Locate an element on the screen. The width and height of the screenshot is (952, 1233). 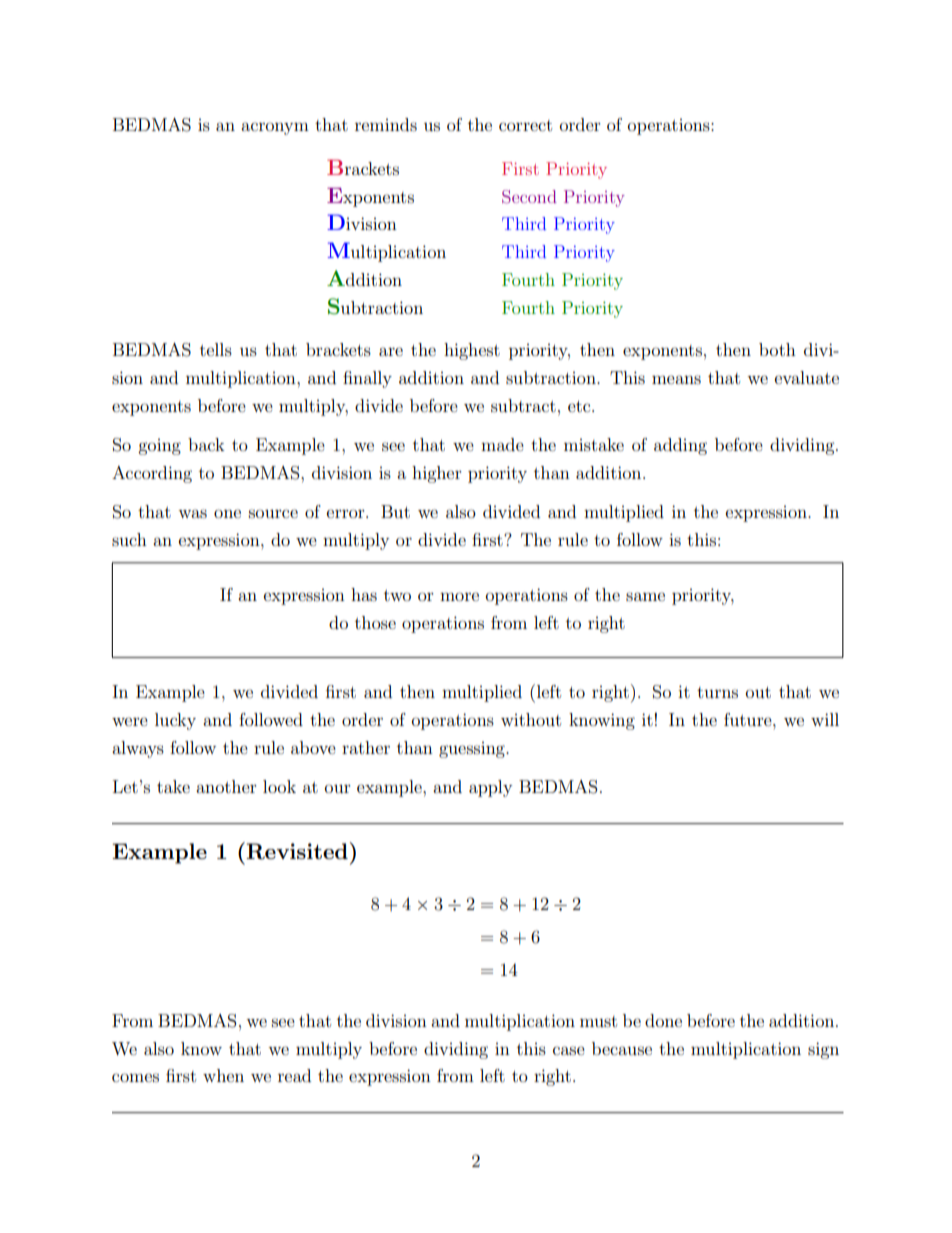
sign is located at coordinates (823, 1050).
